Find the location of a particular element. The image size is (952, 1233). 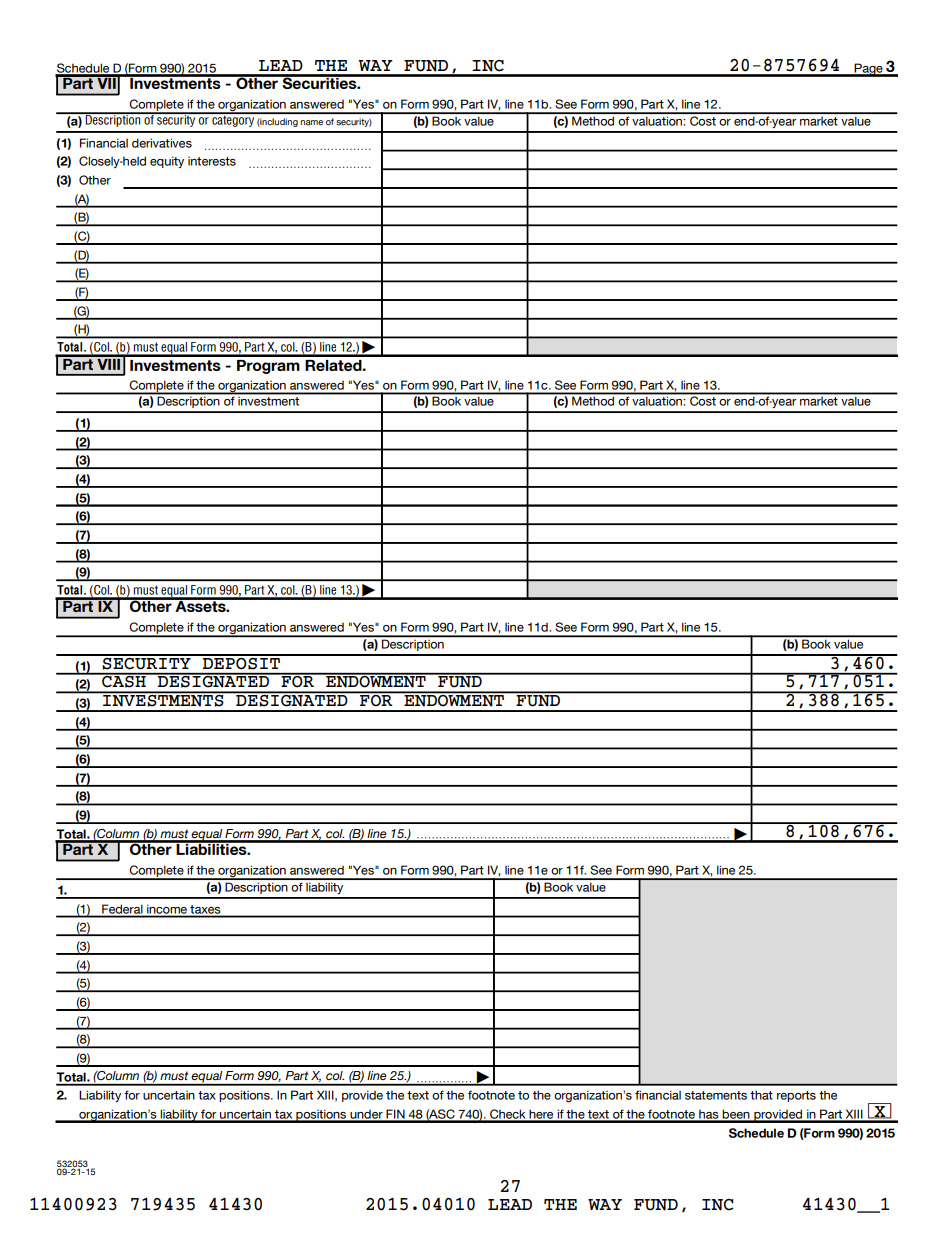

name is located at coordinates (312, 123).
